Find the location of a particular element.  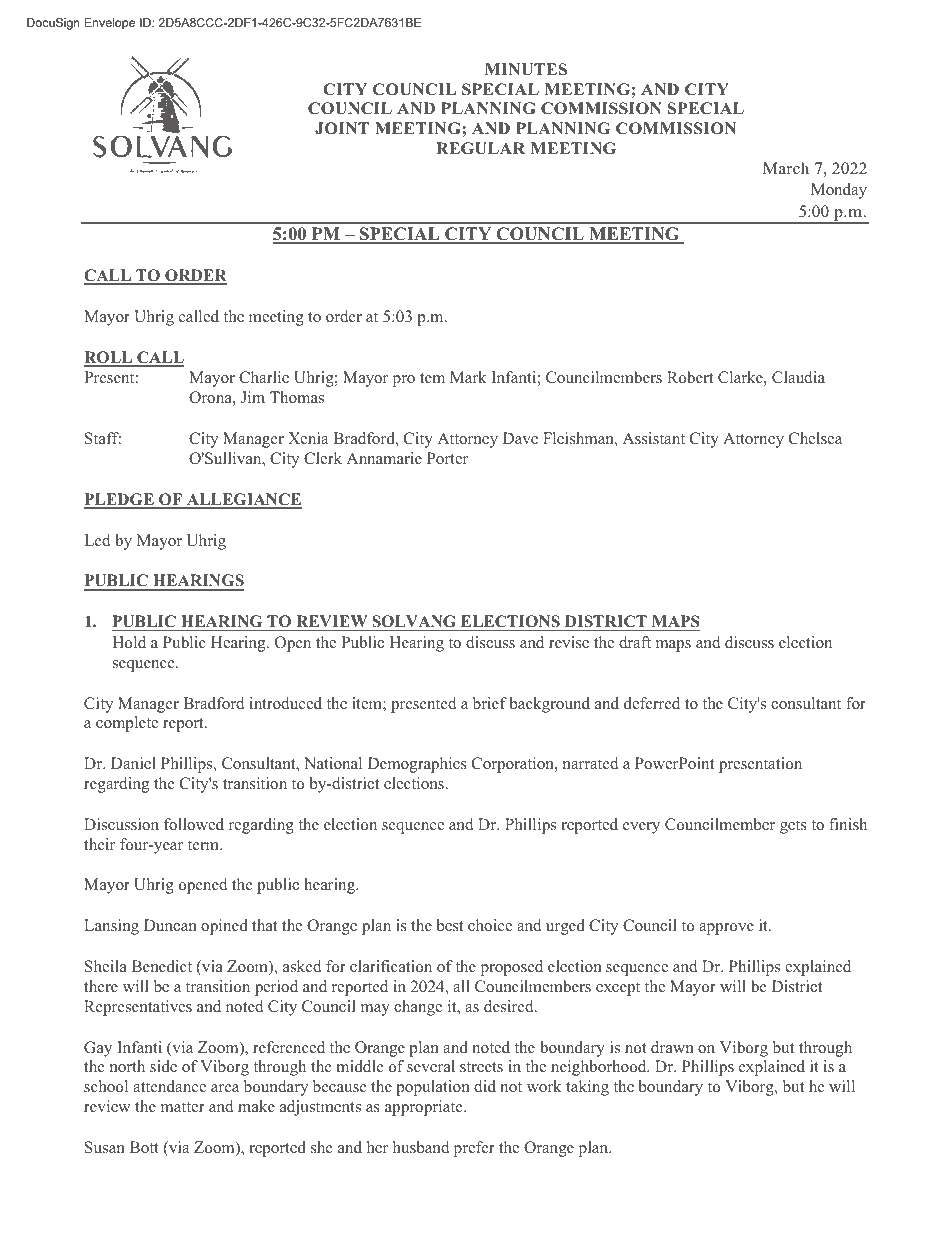

draft is located at coordinates (635, 642).
